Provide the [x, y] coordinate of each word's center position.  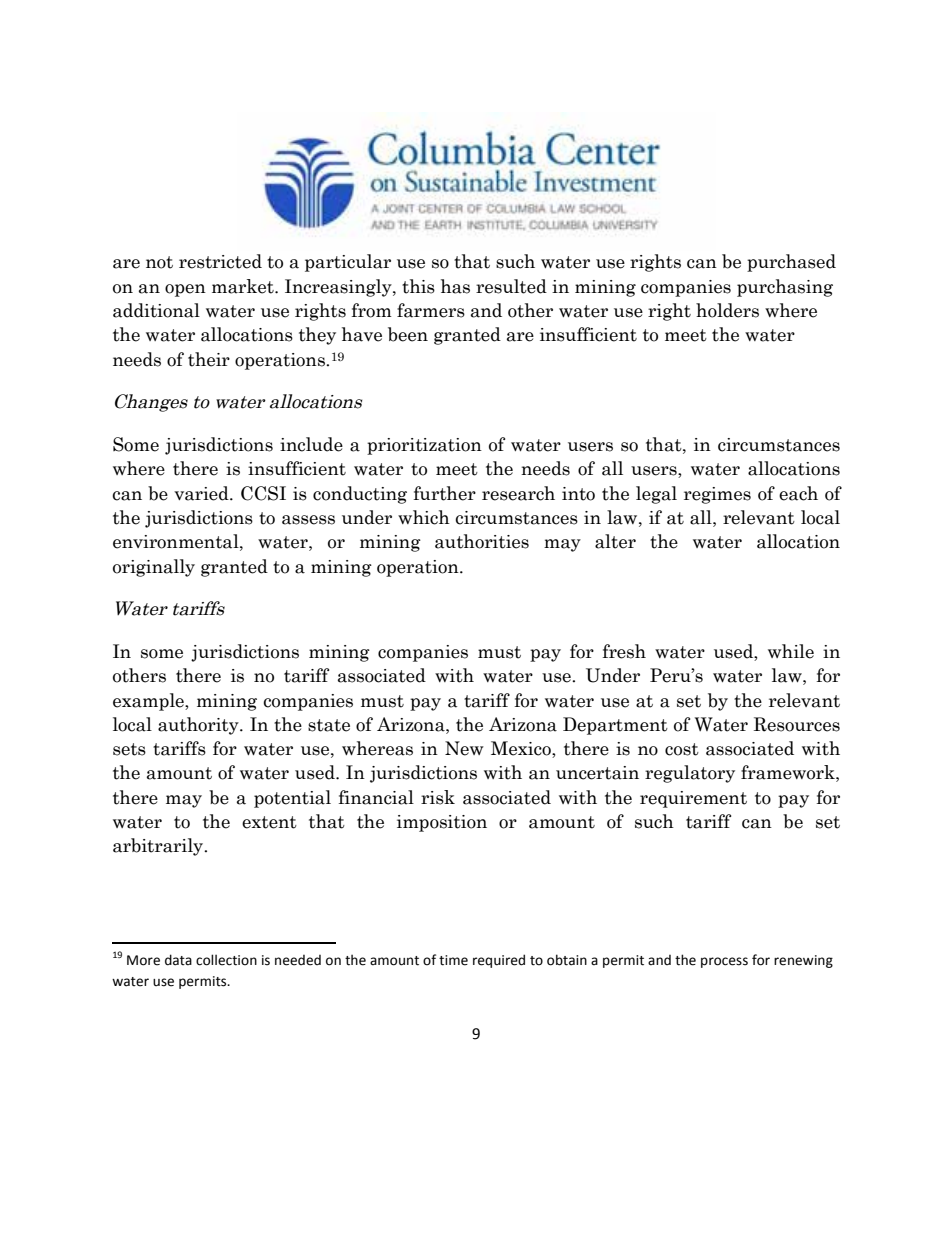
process [724, 962]
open [185, 290]
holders [727, 310]
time [453, 960]
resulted [511, 286]
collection [226, 960]
